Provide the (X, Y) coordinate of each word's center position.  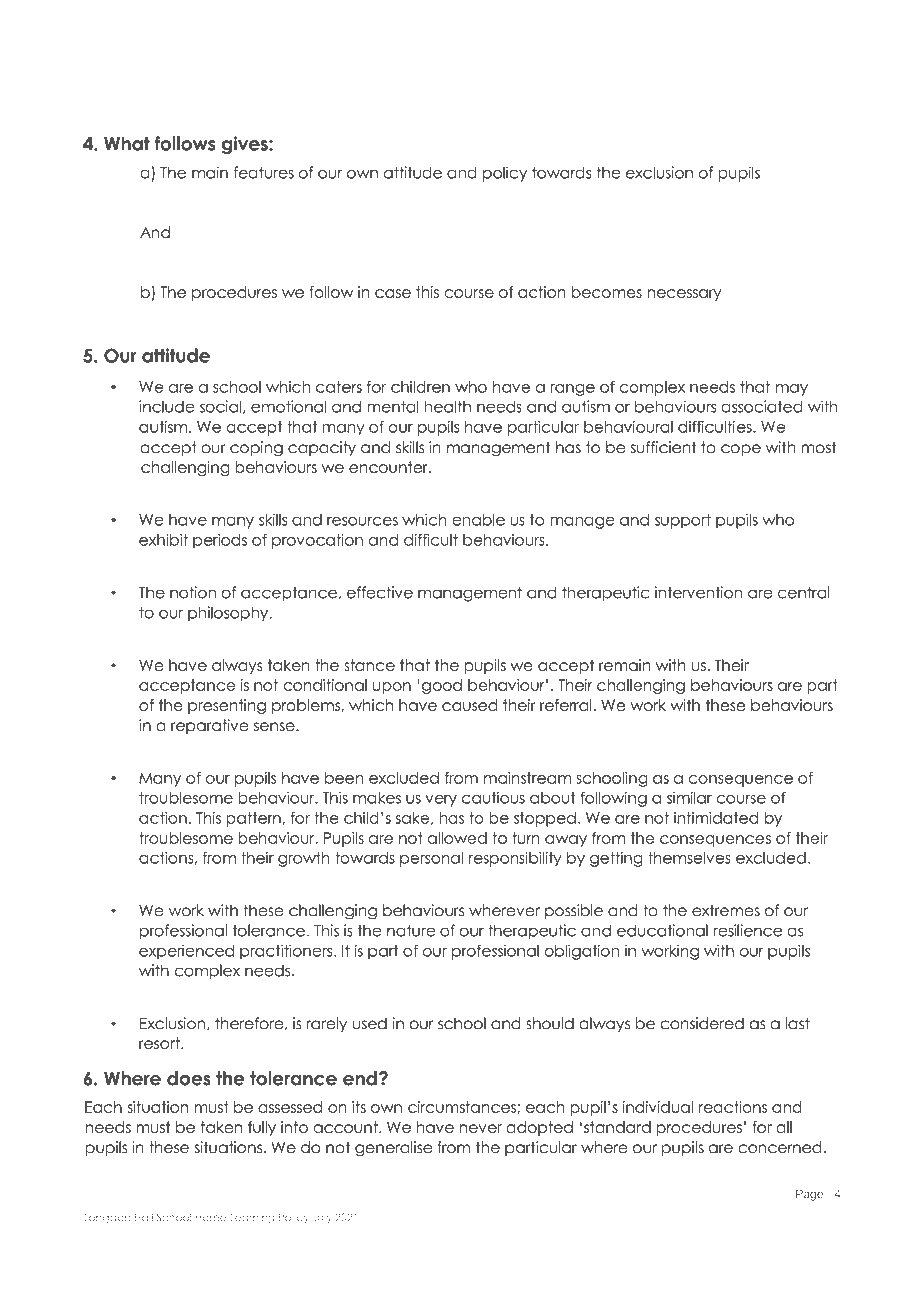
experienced (186, 952)
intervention (698, 592)
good (442, 686)
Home (211, 1218)
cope (741, 450)
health (447, 406)
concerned (780, 1147)
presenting (227, 706)
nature (411, 930)
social (220, 406)
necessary (684, 295)
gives (246, 145)
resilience (748, 930)
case (393, 293)
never (480, 1128)
